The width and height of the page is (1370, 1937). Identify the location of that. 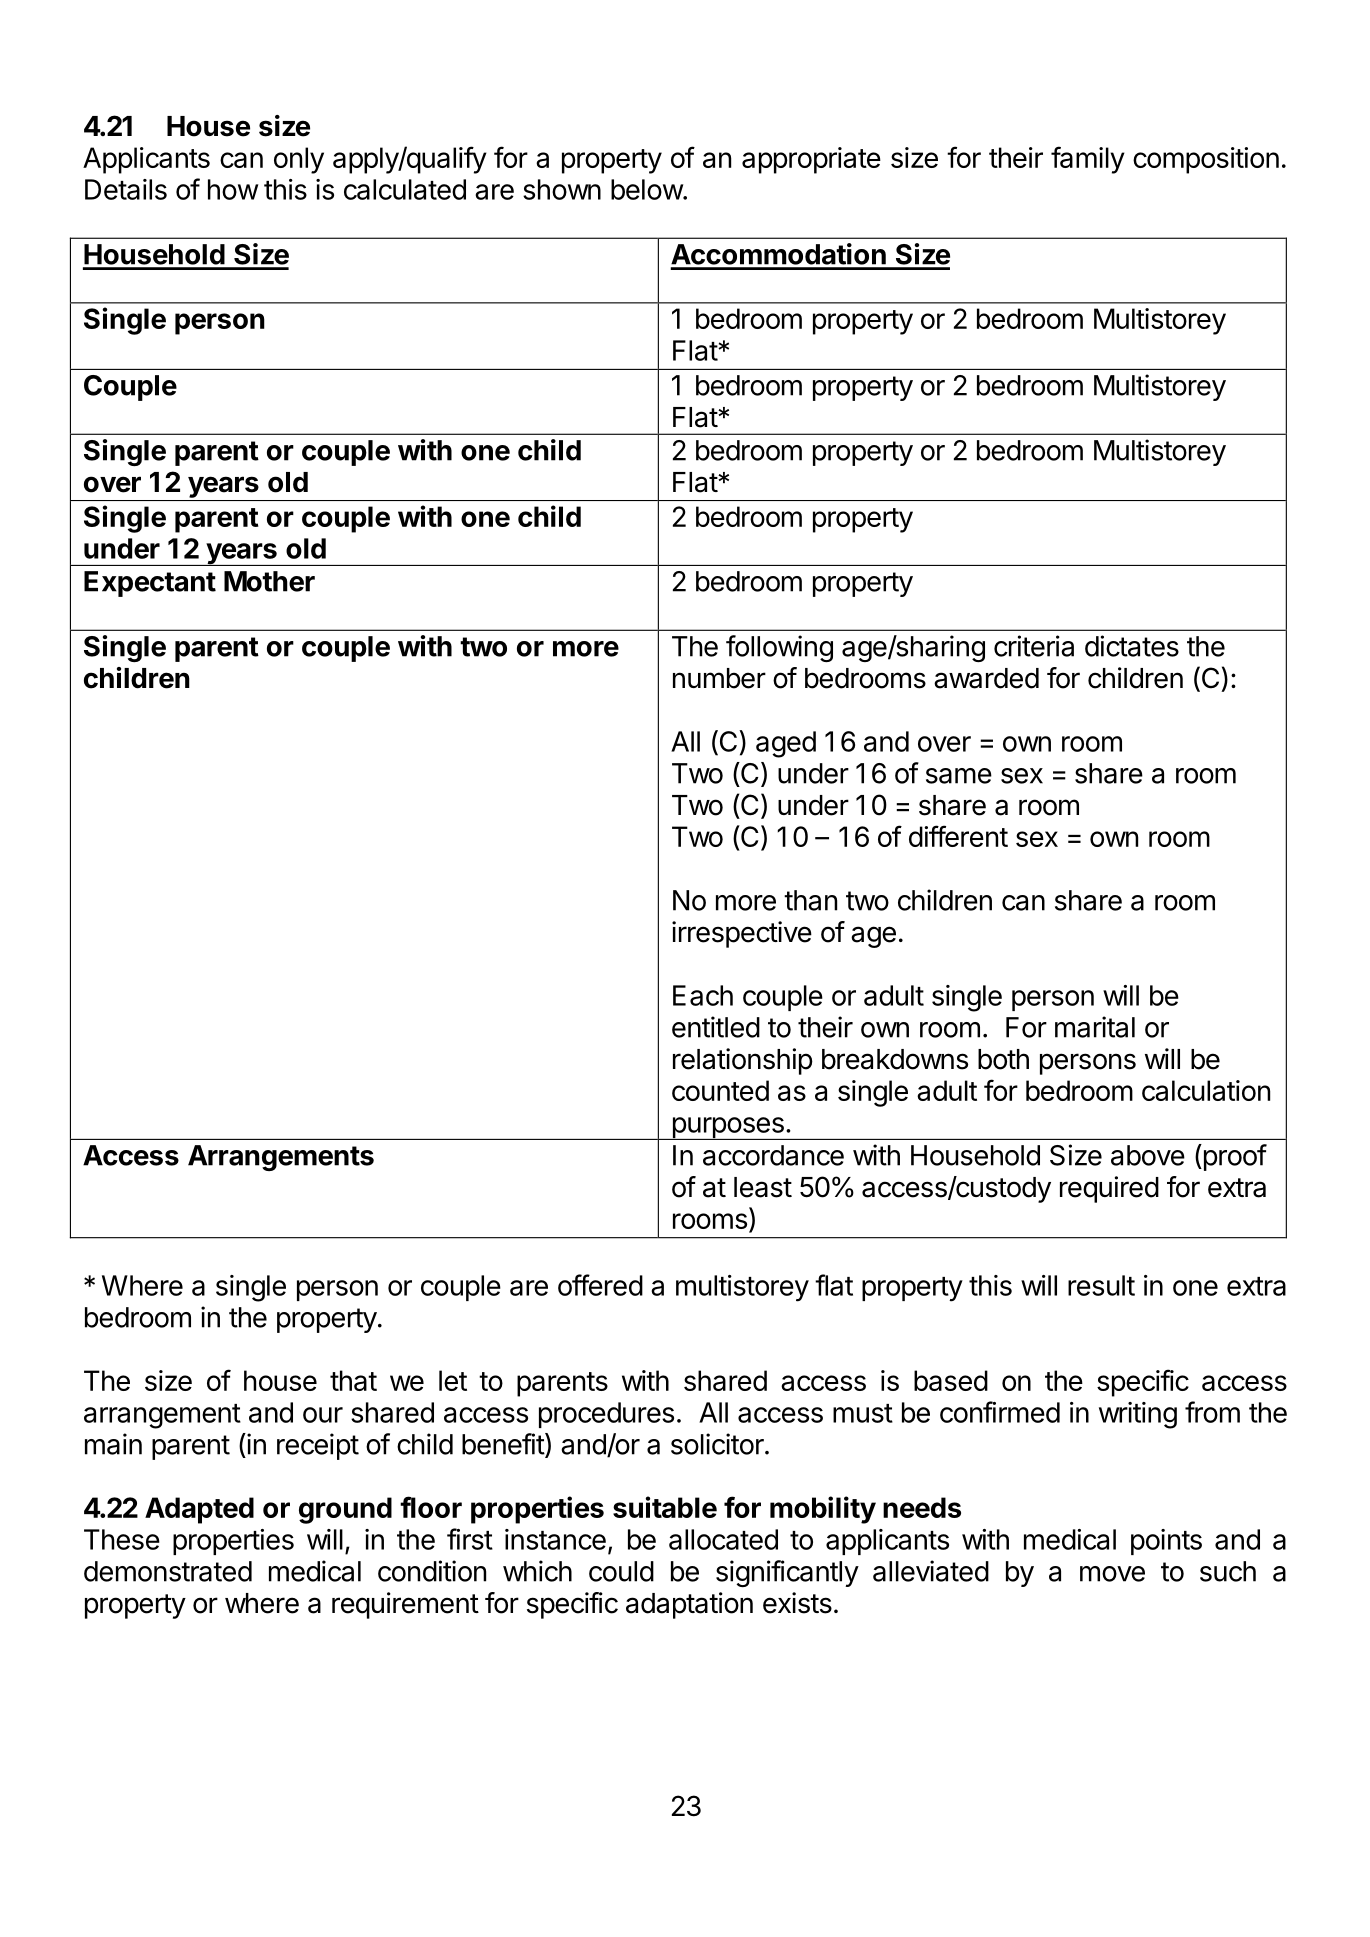
(353, 1380).
